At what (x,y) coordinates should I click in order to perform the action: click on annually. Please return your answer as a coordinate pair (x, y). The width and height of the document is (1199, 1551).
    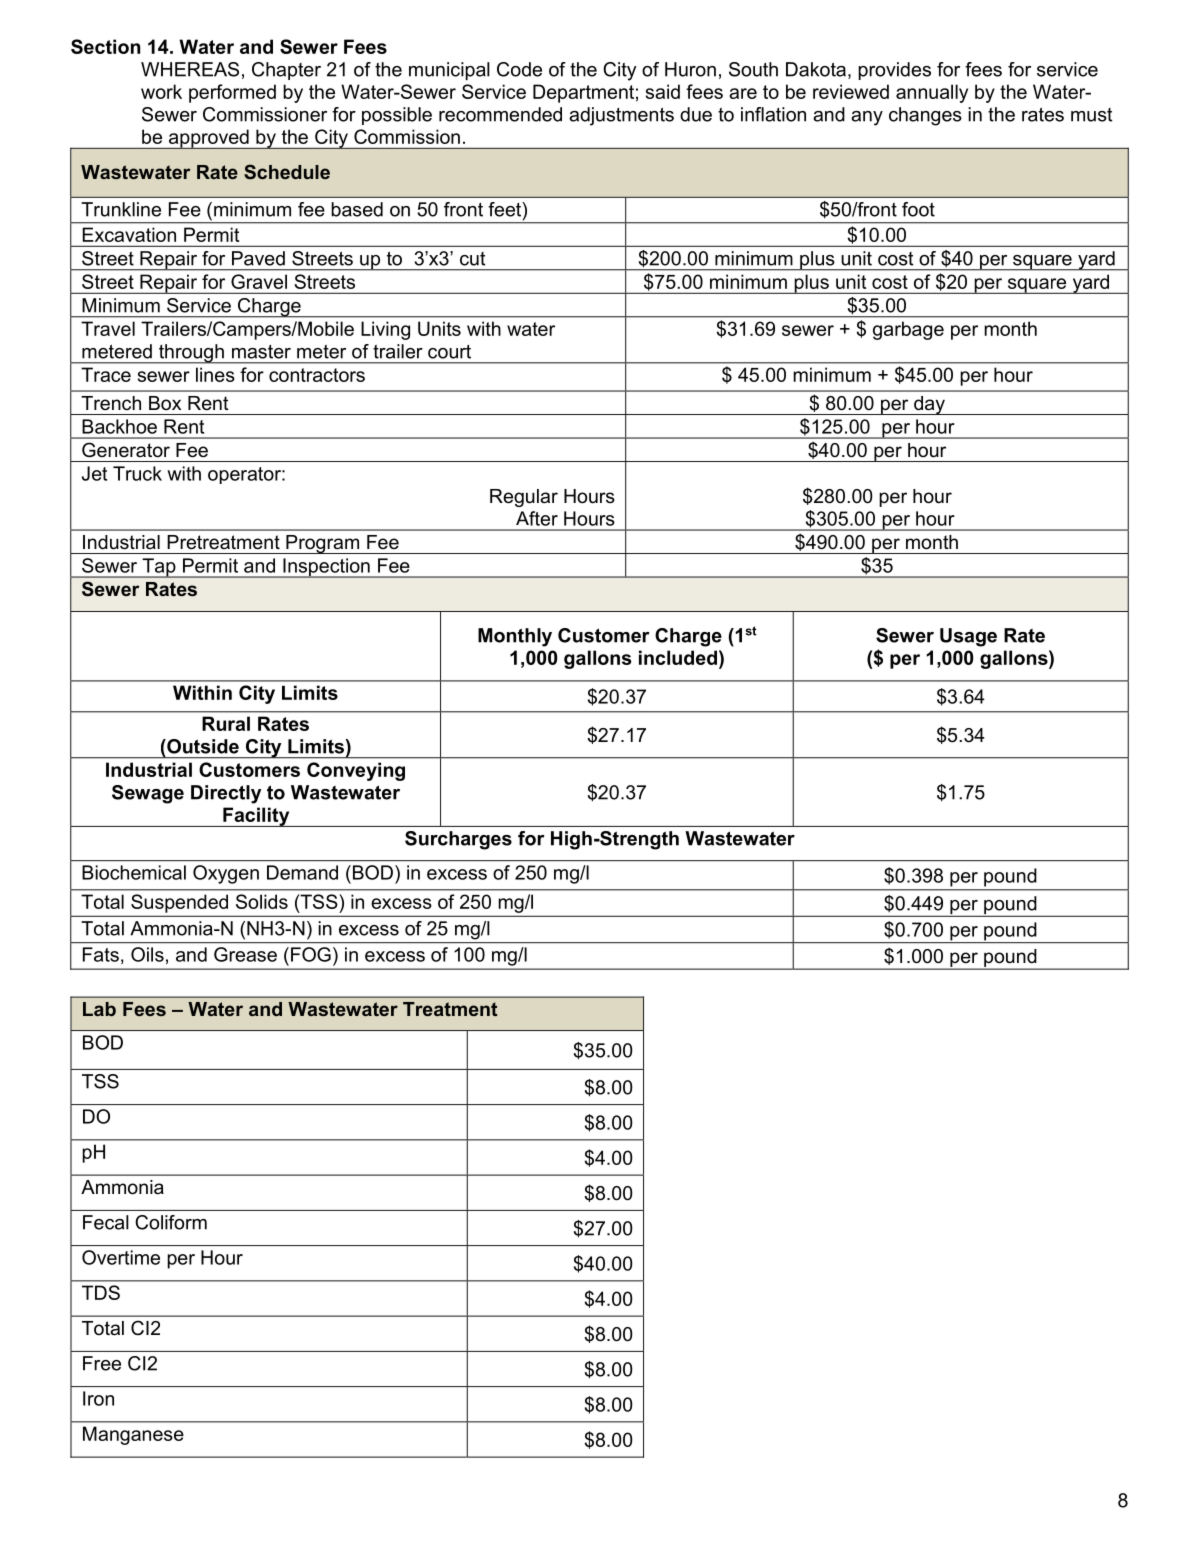
    Looking at the image, I should click on (932, 93).
